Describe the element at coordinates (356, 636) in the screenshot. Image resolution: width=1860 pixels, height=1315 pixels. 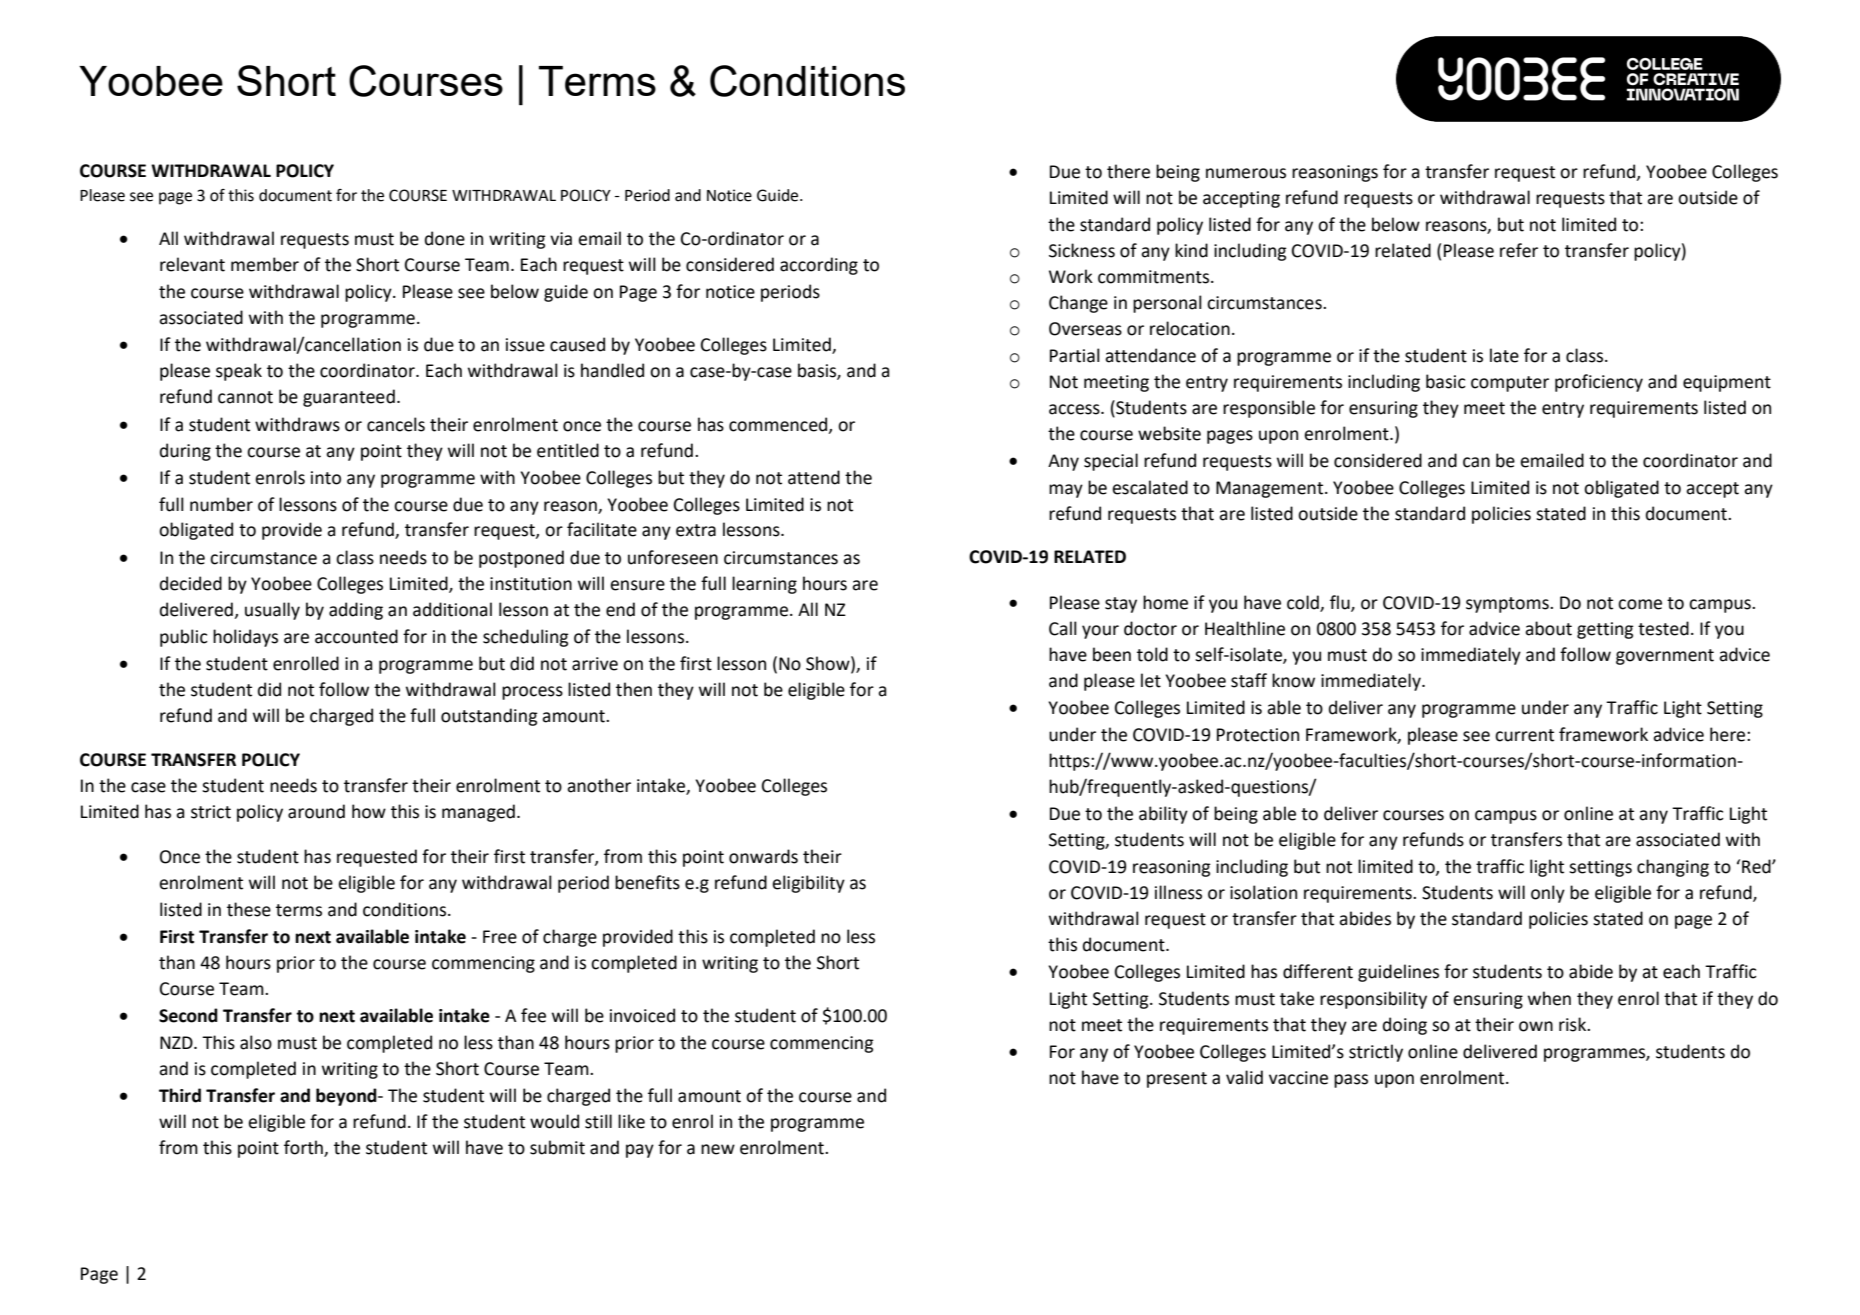
I see `accounted` at that location.
